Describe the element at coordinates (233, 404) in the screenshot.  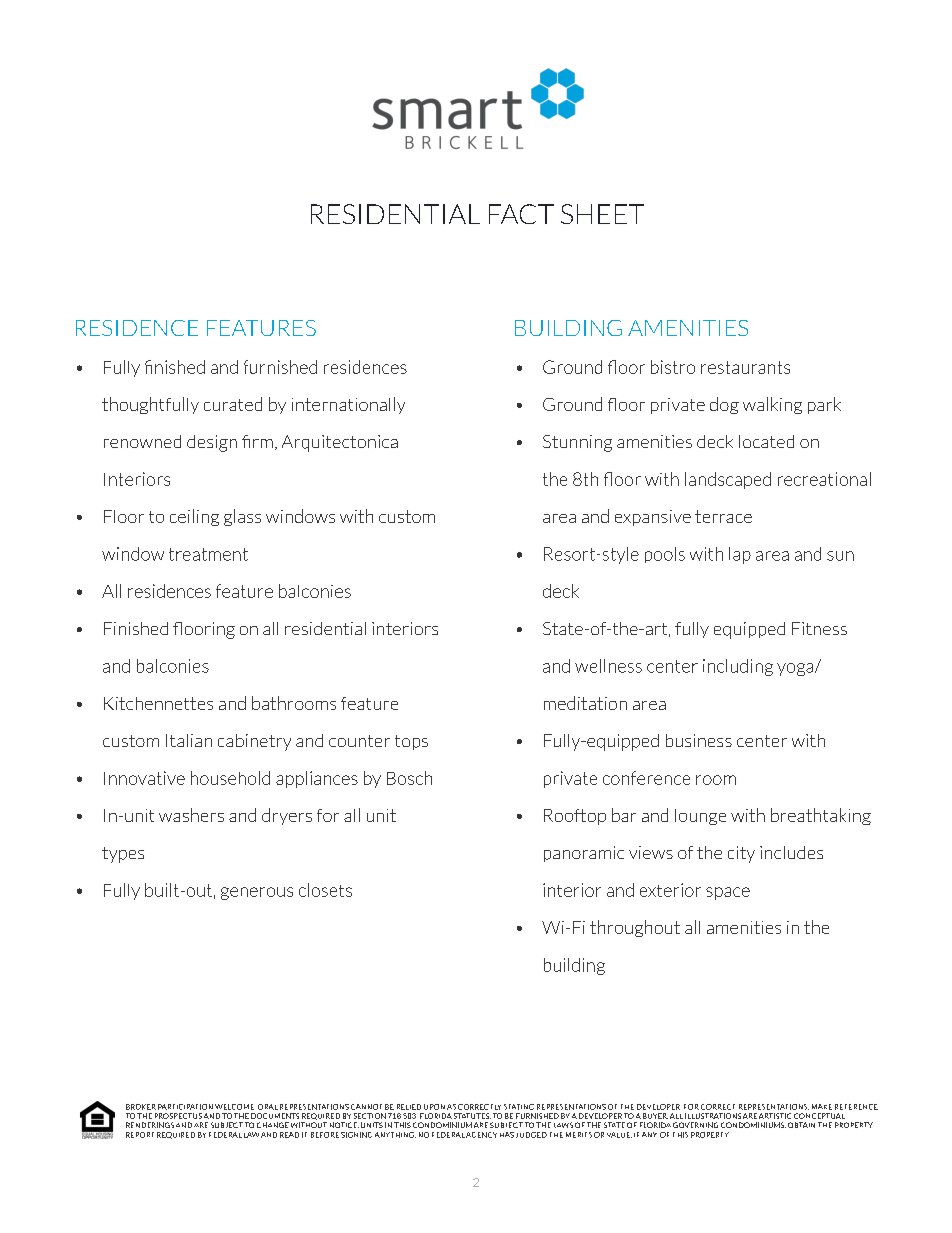
I see `curated` at that location.
